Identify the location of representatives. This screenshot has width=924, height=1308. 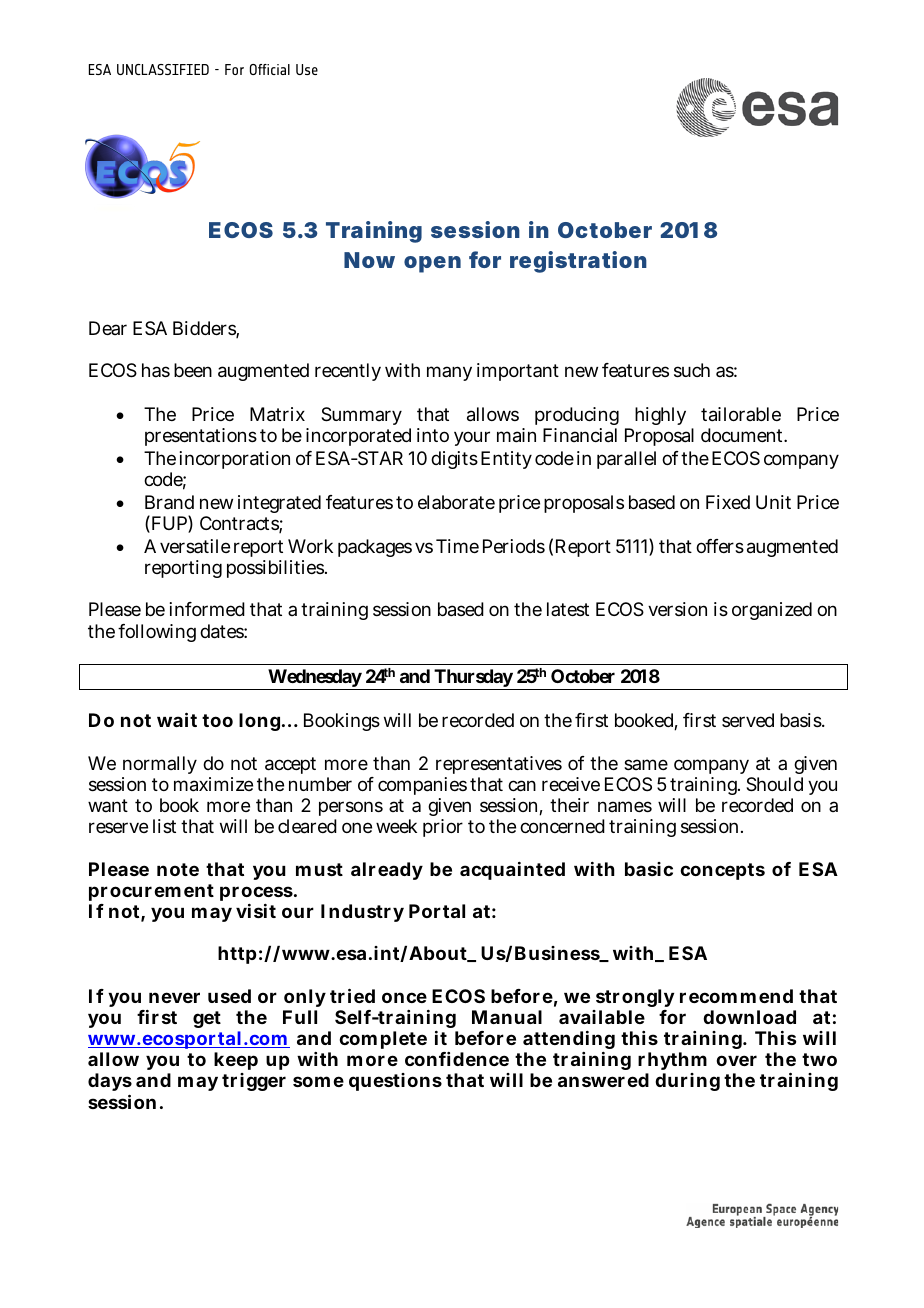
(499, 765).
